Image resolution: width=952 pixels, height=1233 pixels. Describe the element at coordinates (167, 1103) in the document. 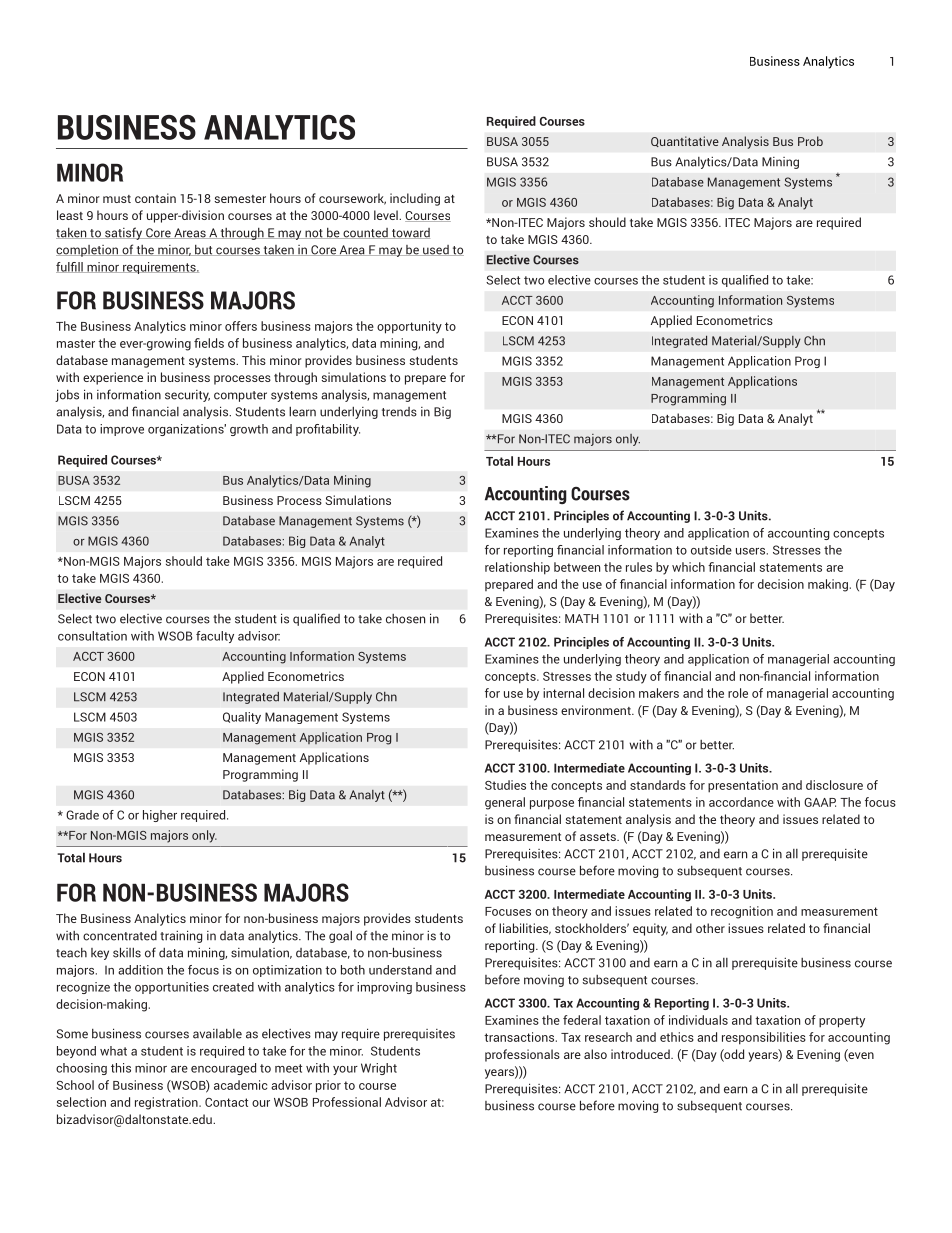

I see `registration` at that location.
